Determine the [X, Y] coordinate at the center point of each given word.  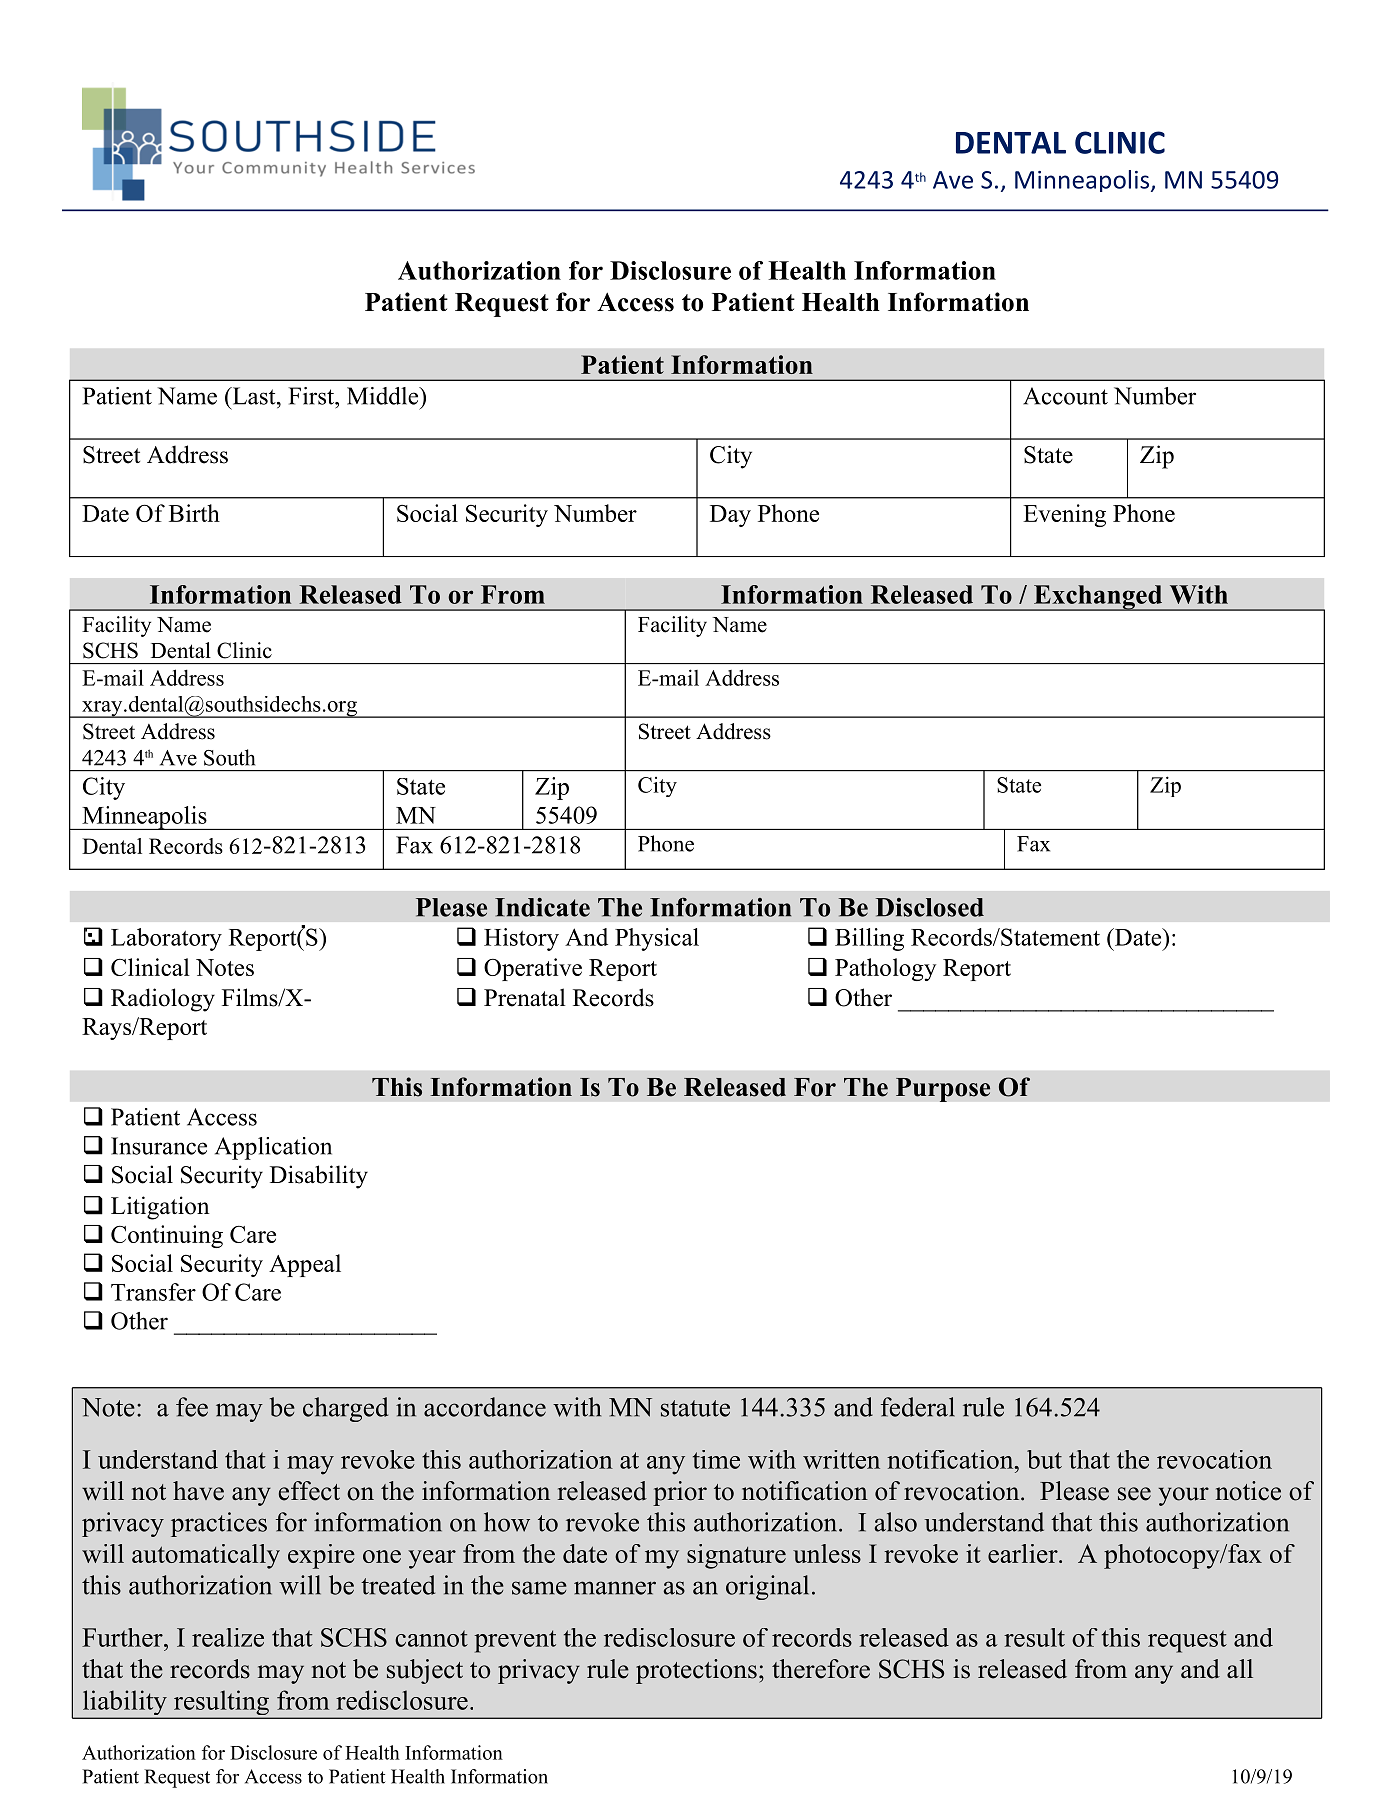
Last [254, 396]
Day [730, 516]
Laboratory [166, 939]
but [1044, 1459]
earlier [1023, 1553]
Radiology [163, 1000]
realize [228, 1637]
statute [695, 1408]
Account [1065, 396]
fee [192, 1407]
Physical [657, 939]
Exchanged [1097, 598]
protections [696, 1671]
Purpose [943, 1090]
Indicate [542, 907]
